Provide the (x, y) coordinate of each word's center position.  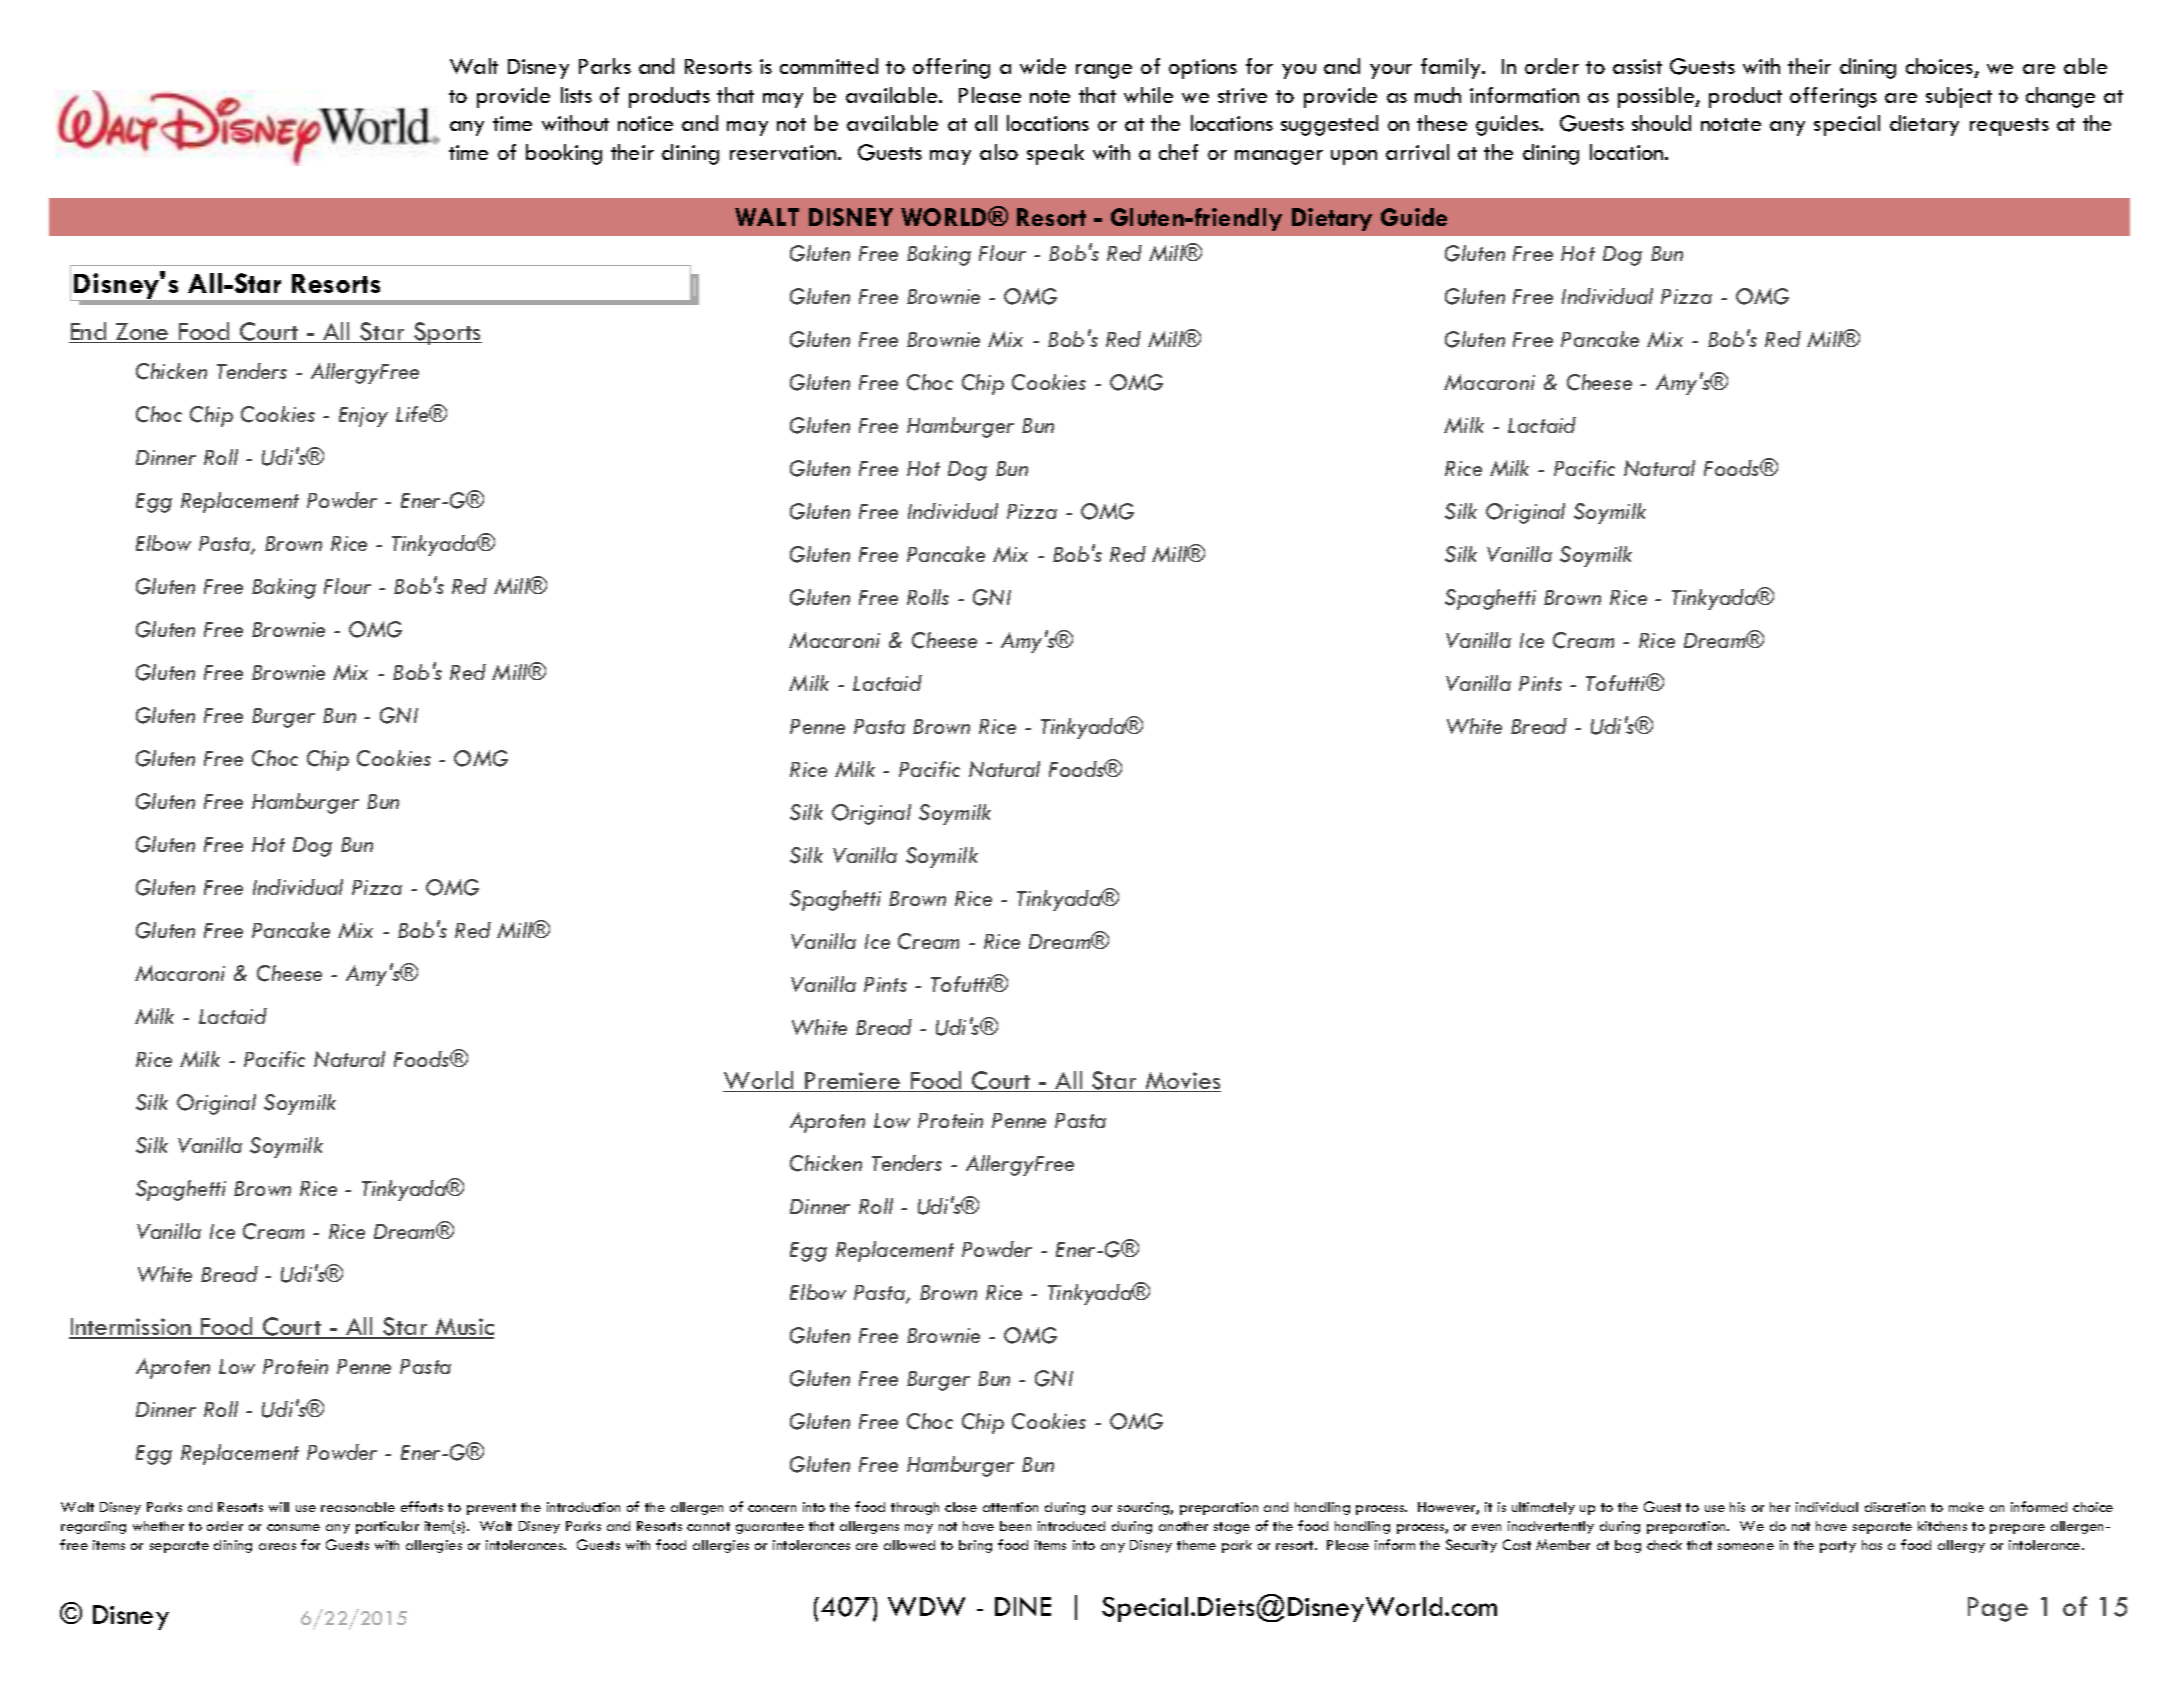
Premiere (853, 1082)
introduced (1071, 1526)
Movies (1182, 1082)
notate (1731, 124)
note (1050, 96)
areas (277, 1546)
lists (576, 95)
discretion (1895, 1507)
